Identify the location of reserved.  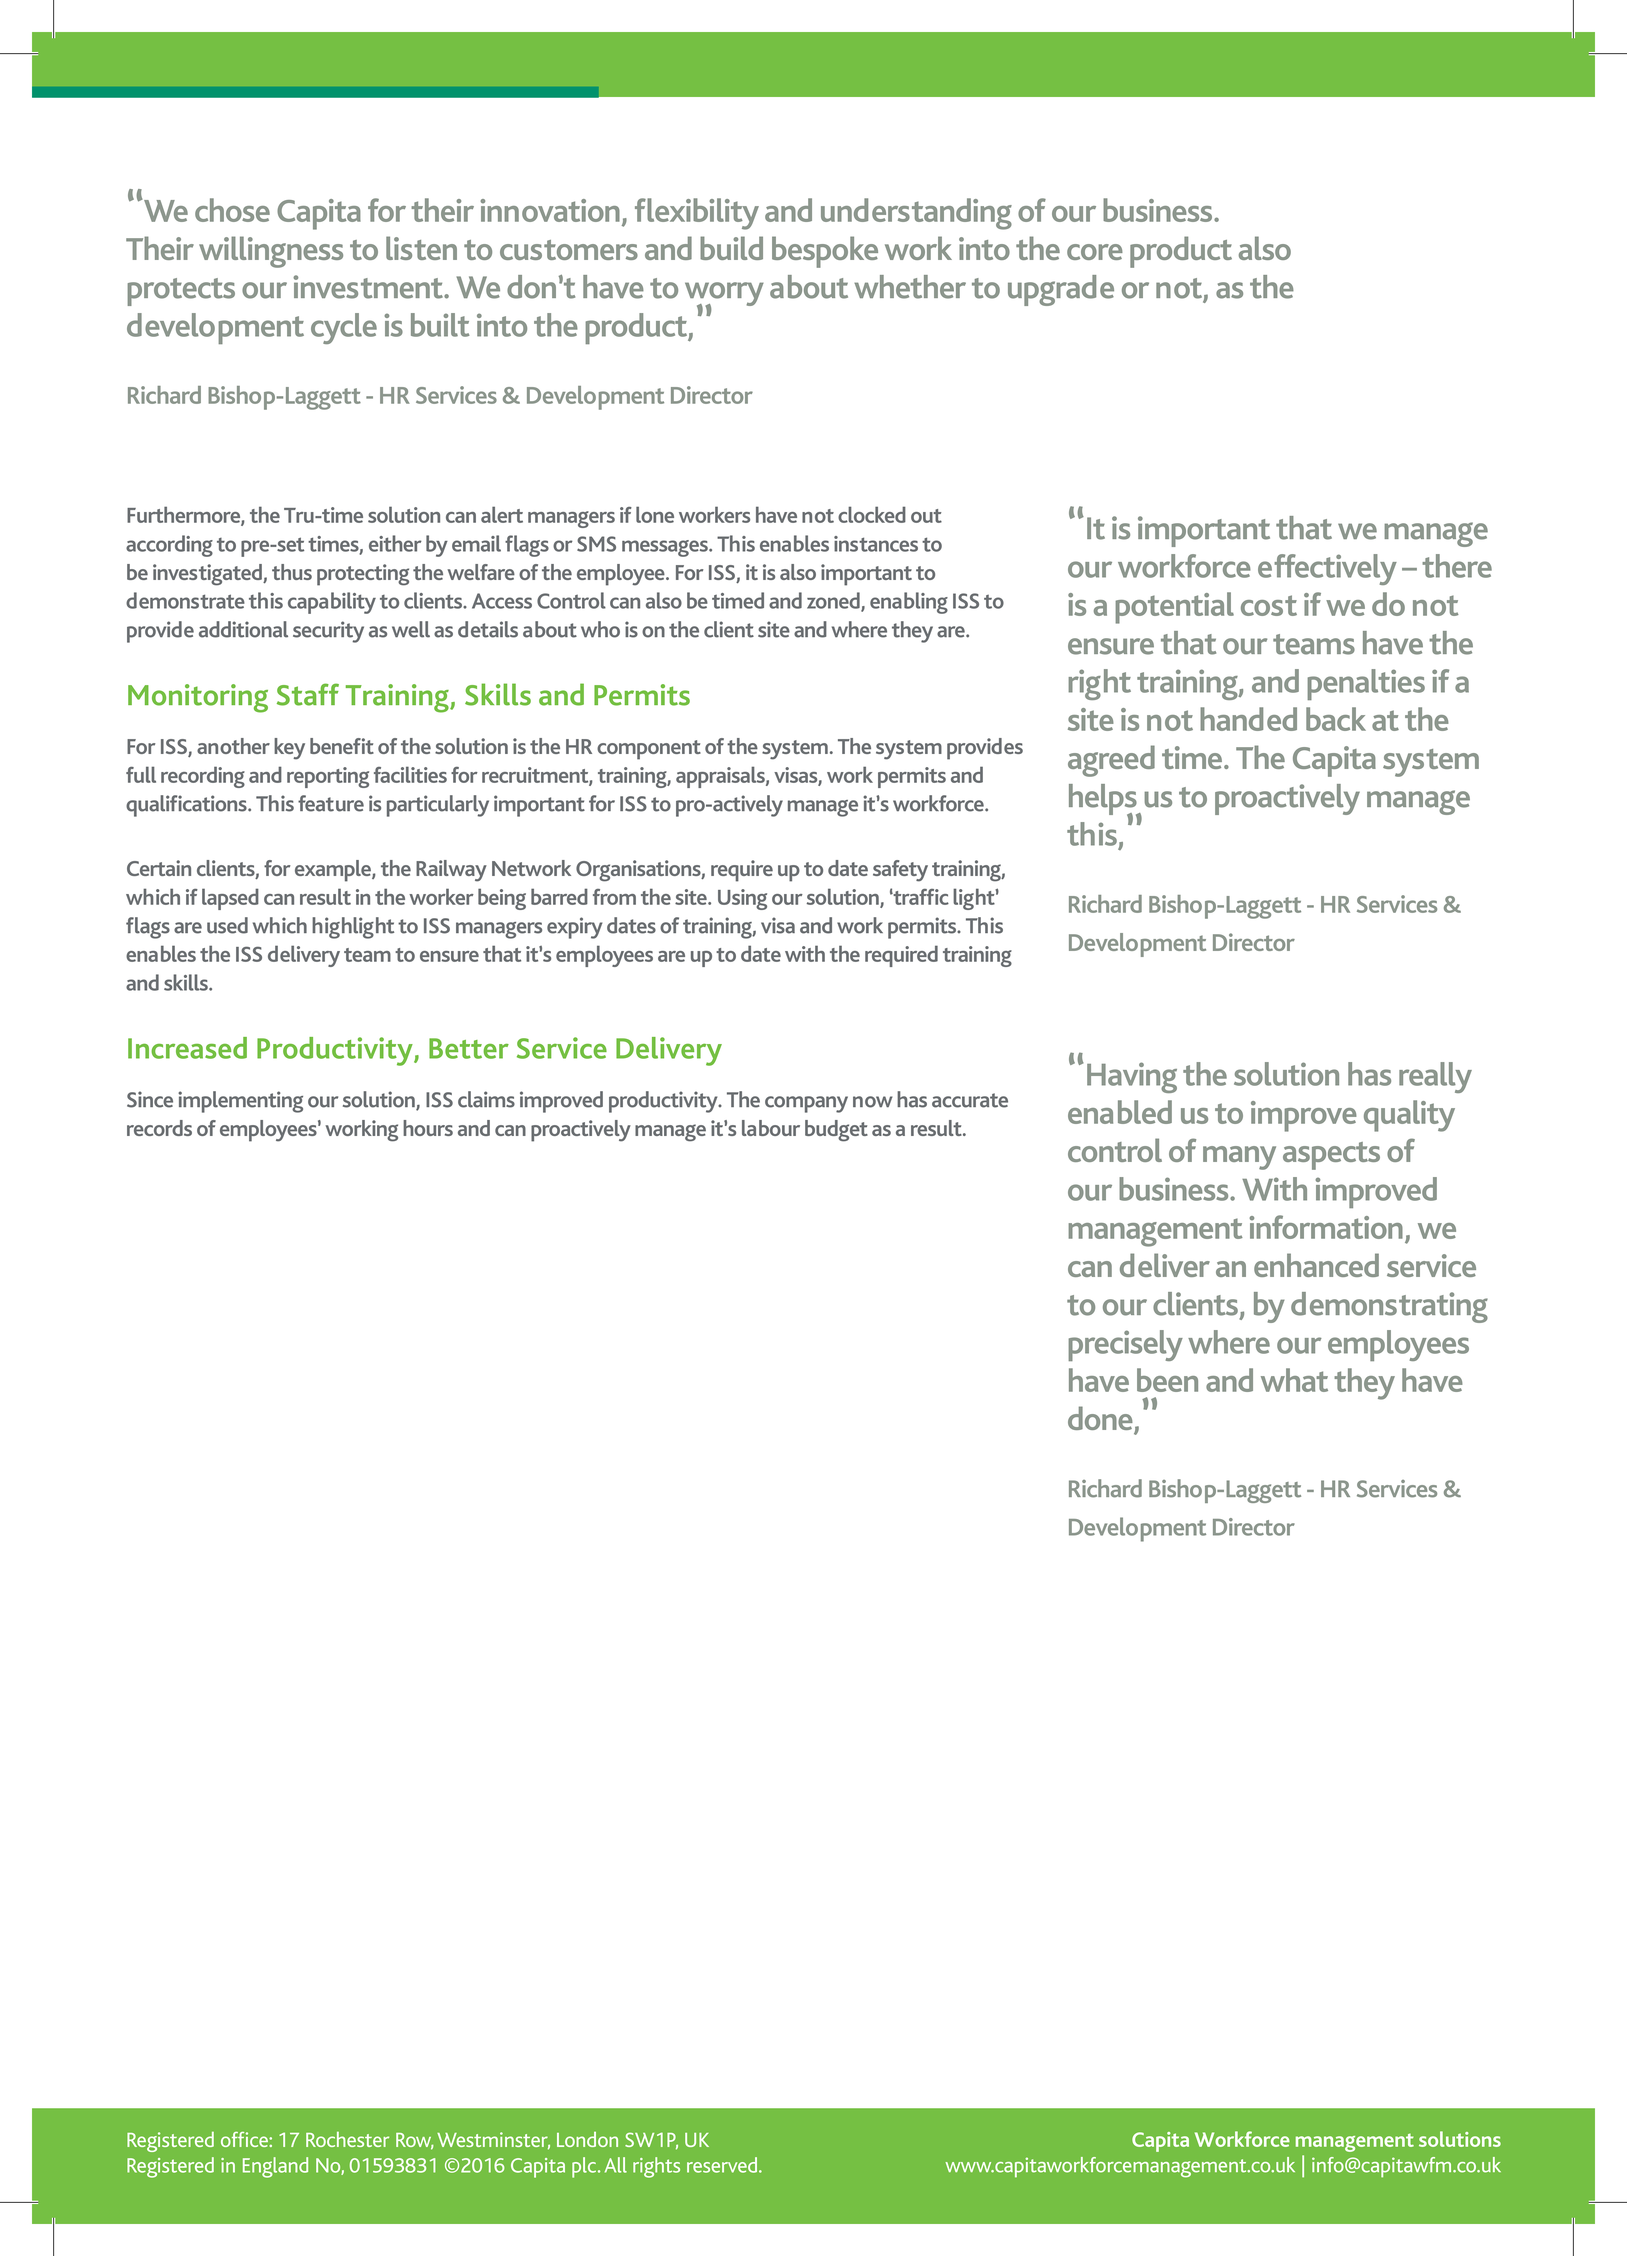
(723, 2165).
